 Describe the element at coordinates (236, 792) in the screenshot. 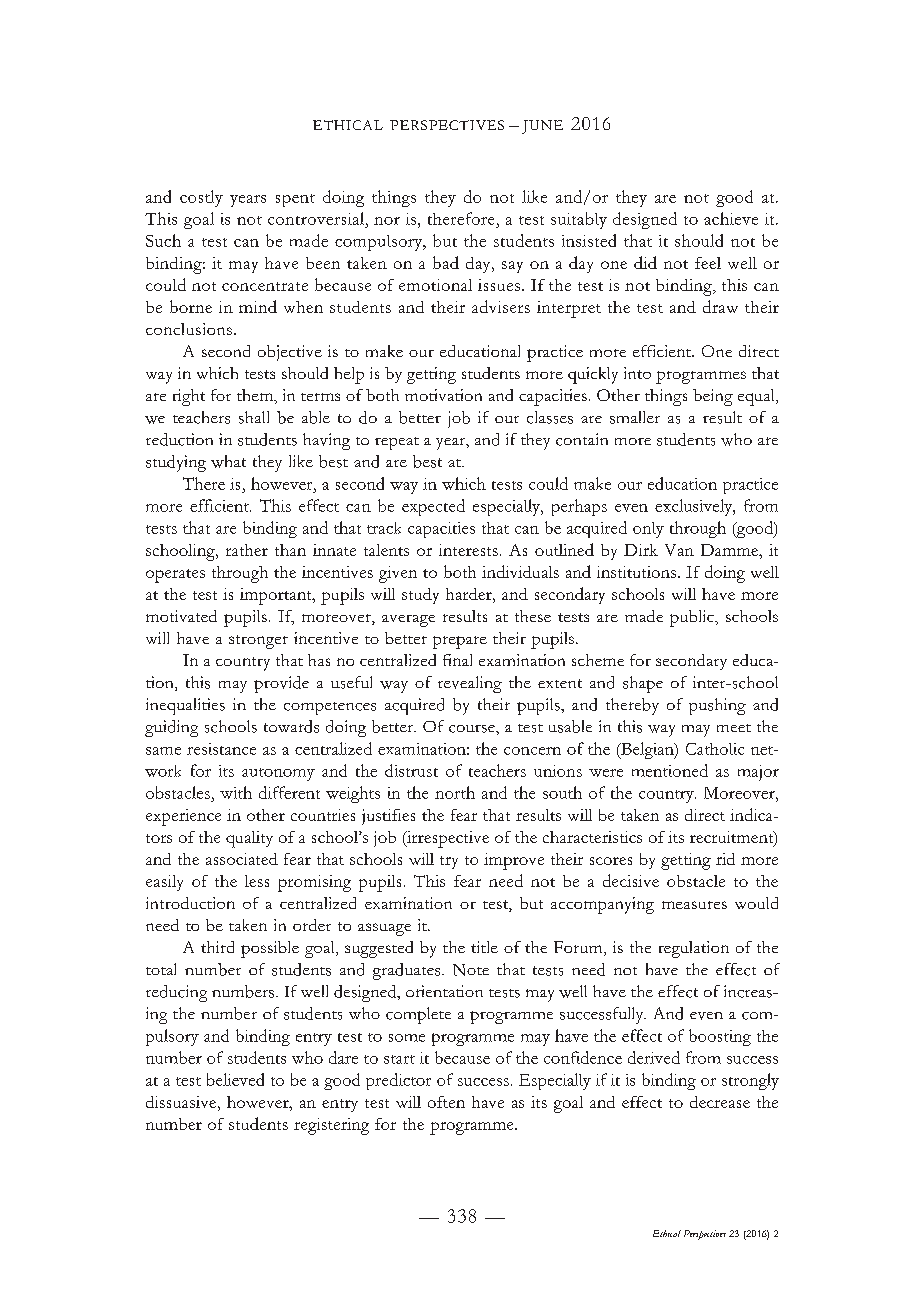

I see `with` at that location.
